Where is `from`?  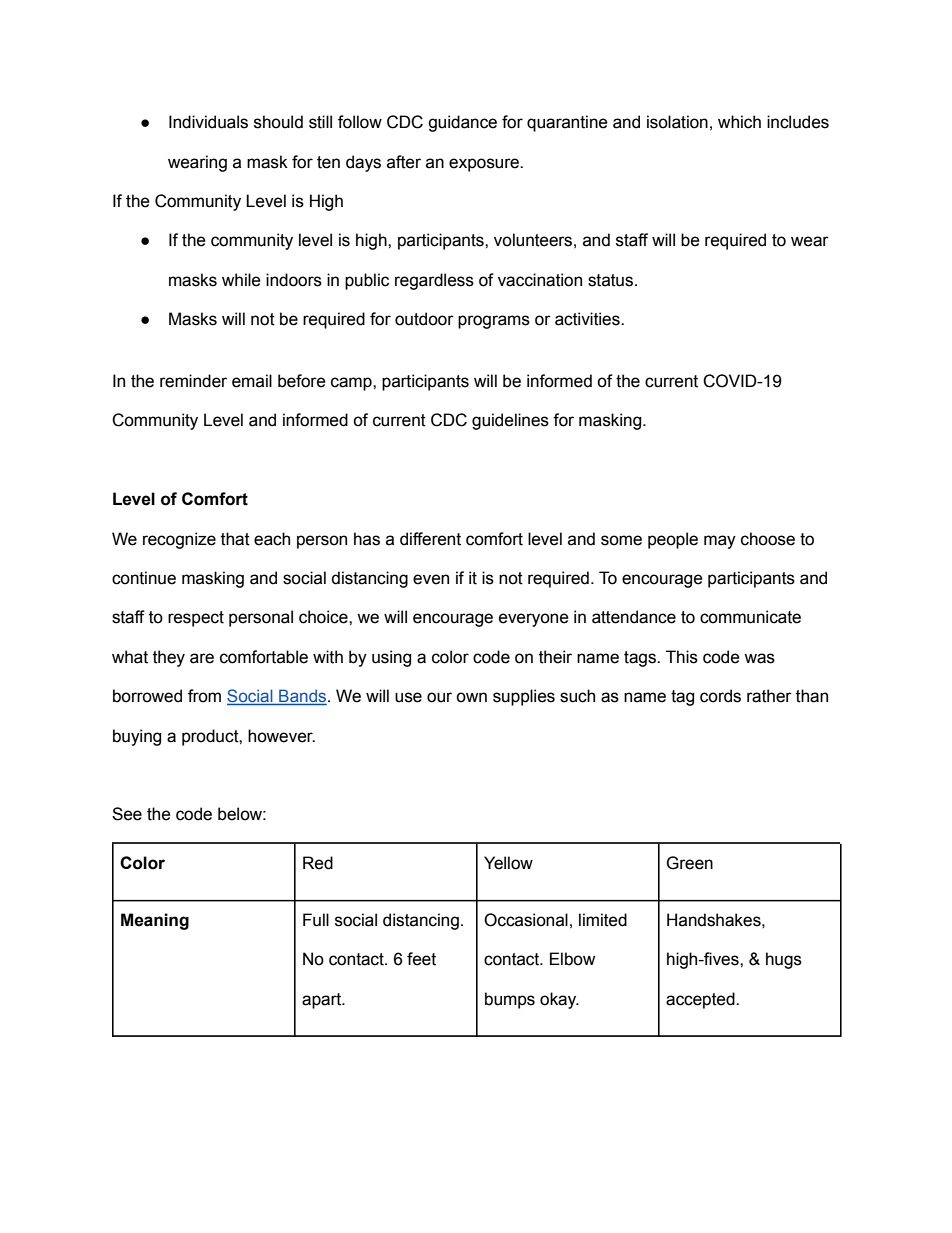 from is located at coordinates (204, 696).
